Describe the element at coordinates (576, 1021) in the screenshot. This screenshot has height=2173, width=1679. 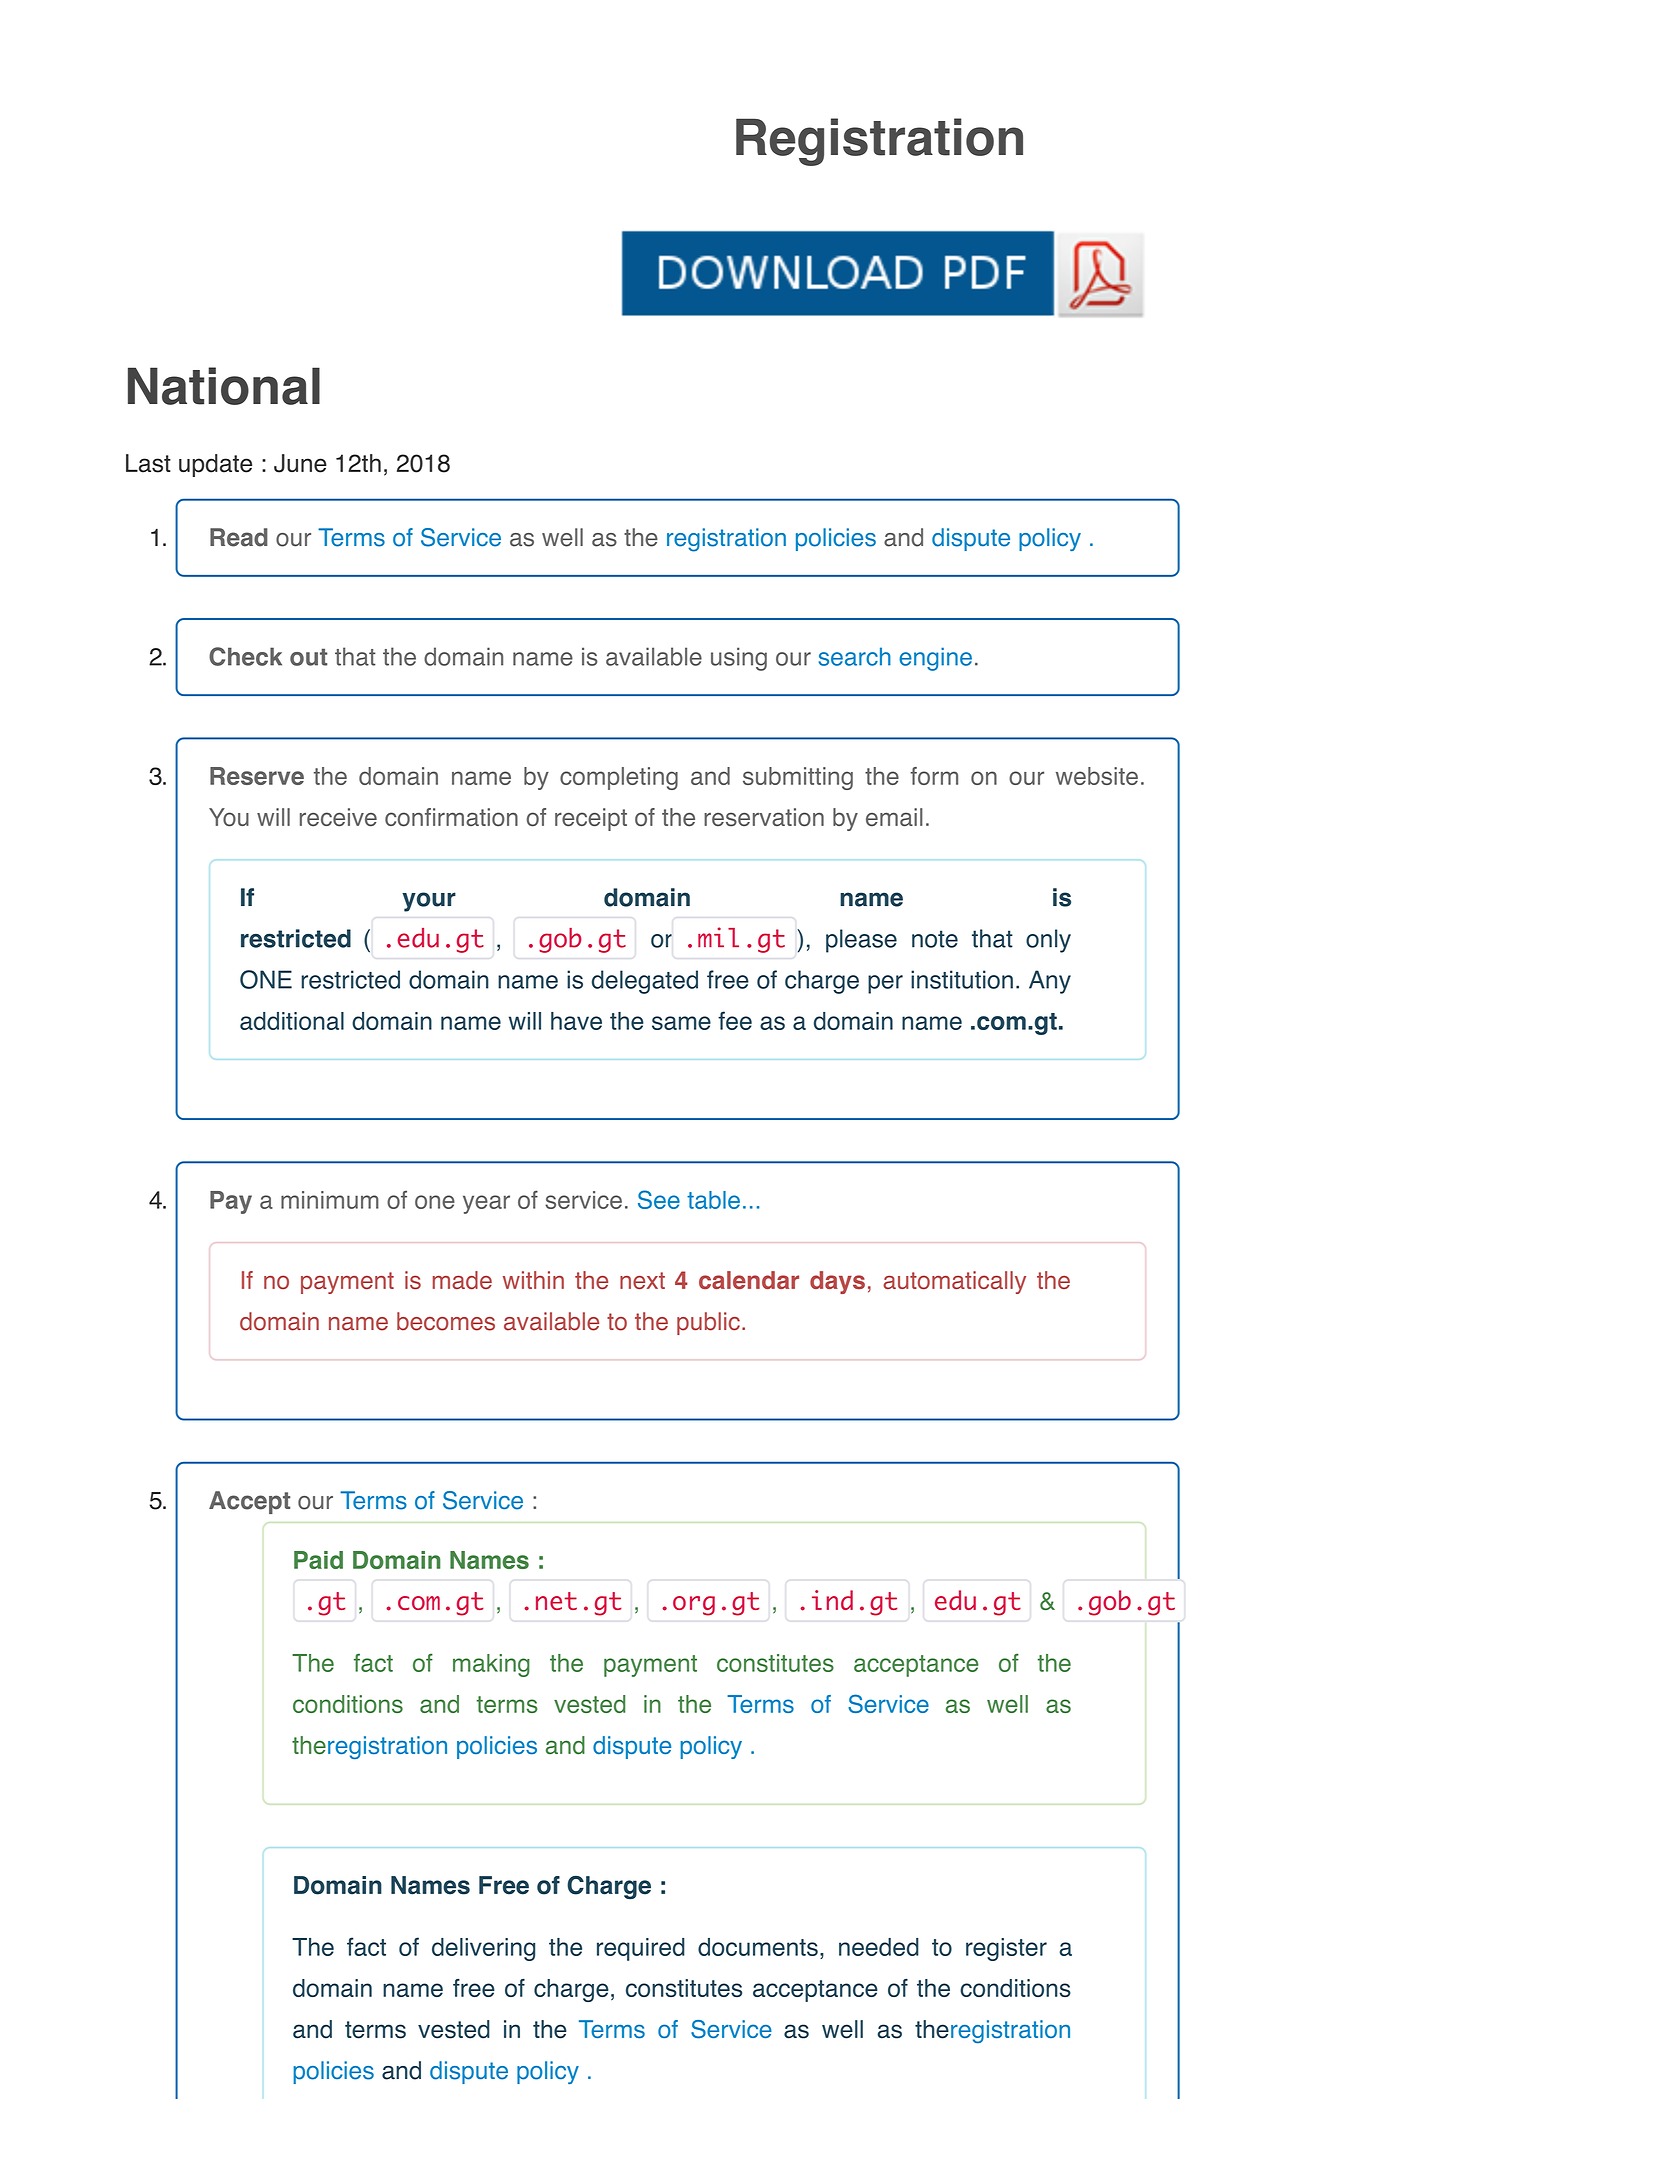
I see `have` at that location.
